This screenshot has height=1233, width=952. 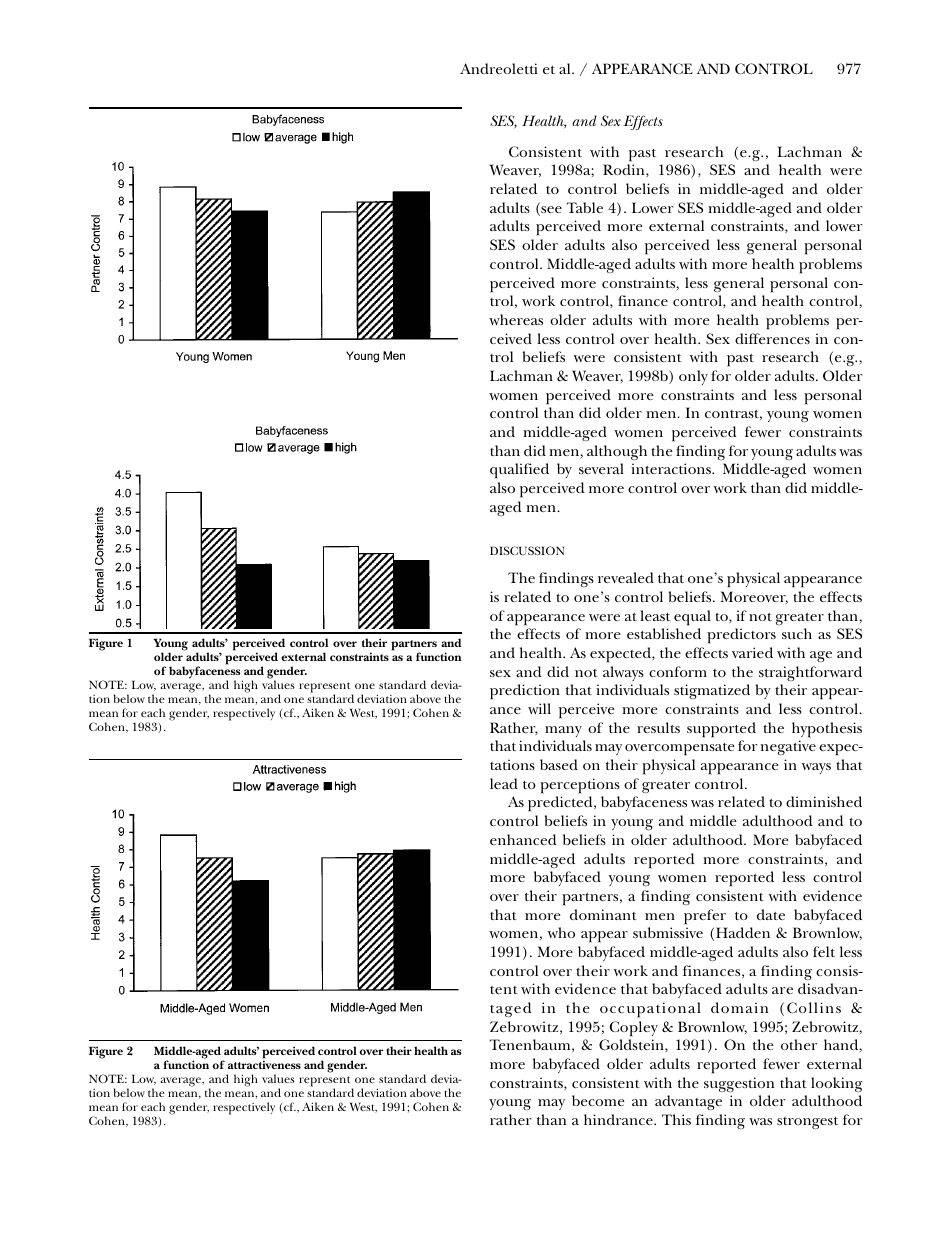 I want to click on DISCUSSION, so click(x=527, y=550).
